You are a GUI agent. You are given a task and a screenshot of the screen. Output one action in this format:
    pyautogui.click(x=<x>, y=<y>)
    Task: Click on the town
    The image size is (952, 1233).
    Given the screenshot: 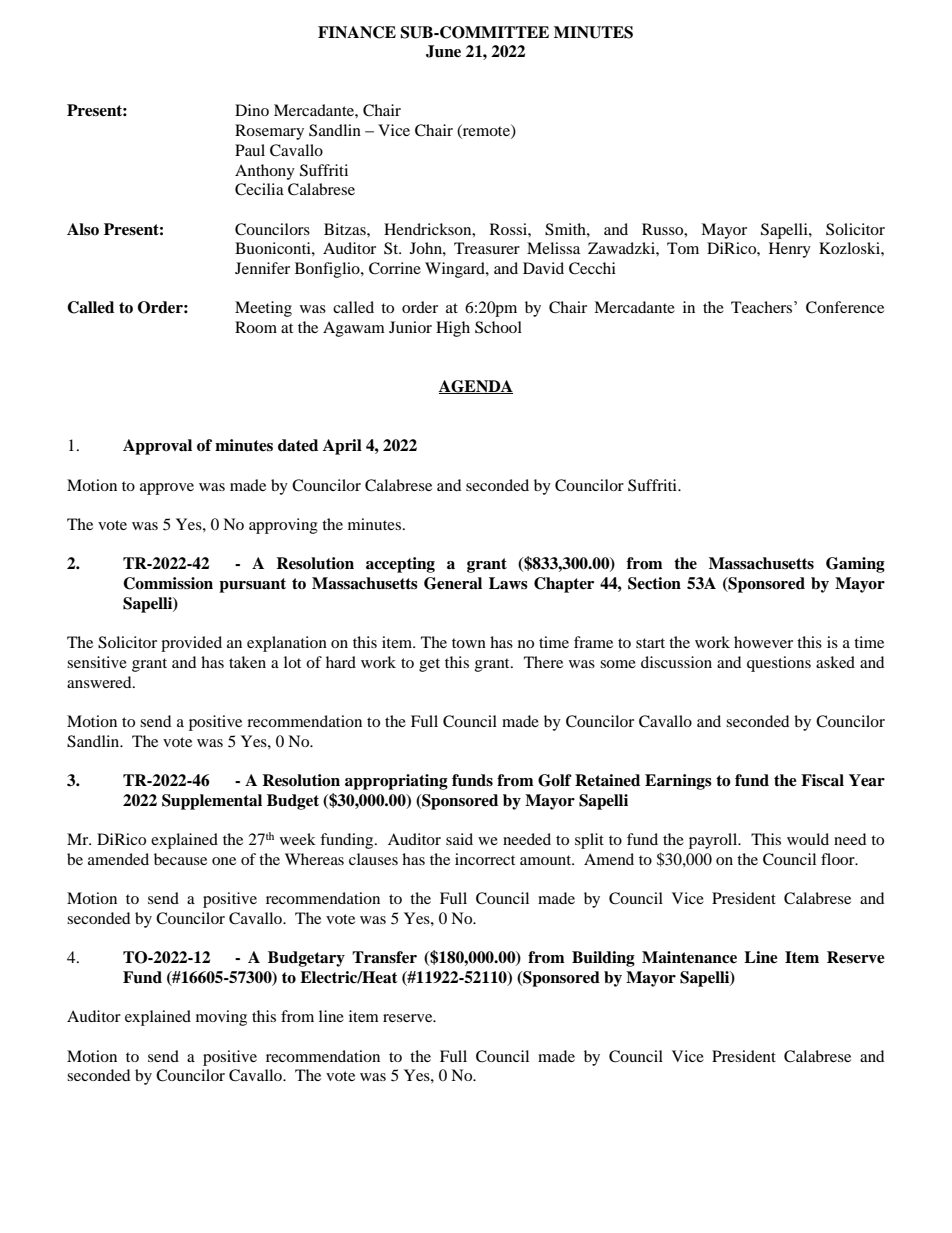 What is the action you would take?
    pyautogui.click(x=469, y=643)
